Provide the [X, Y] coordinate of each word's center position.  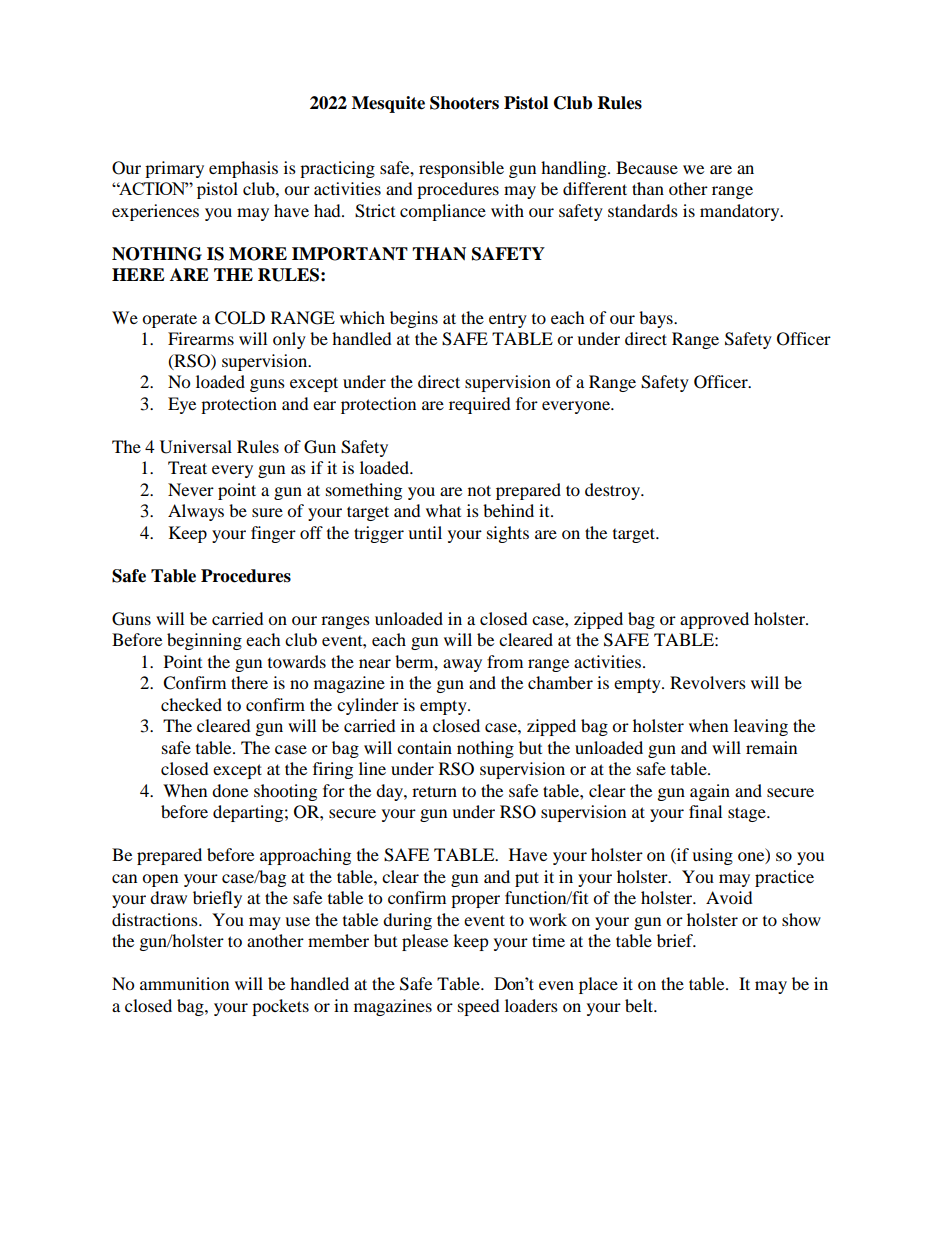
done [230, 790]
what [443, 510]
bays [657, 319]
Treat [187, 467]
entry [508, 320]
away [462, 665]
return [434, 791]
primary [174, 169]
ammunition [184, 983]
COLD [240, 318]
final [705, 811]
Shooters [464, 103]
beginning [204, 641]
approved [714, 620]
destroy [613, 491]
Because [647, 167]
